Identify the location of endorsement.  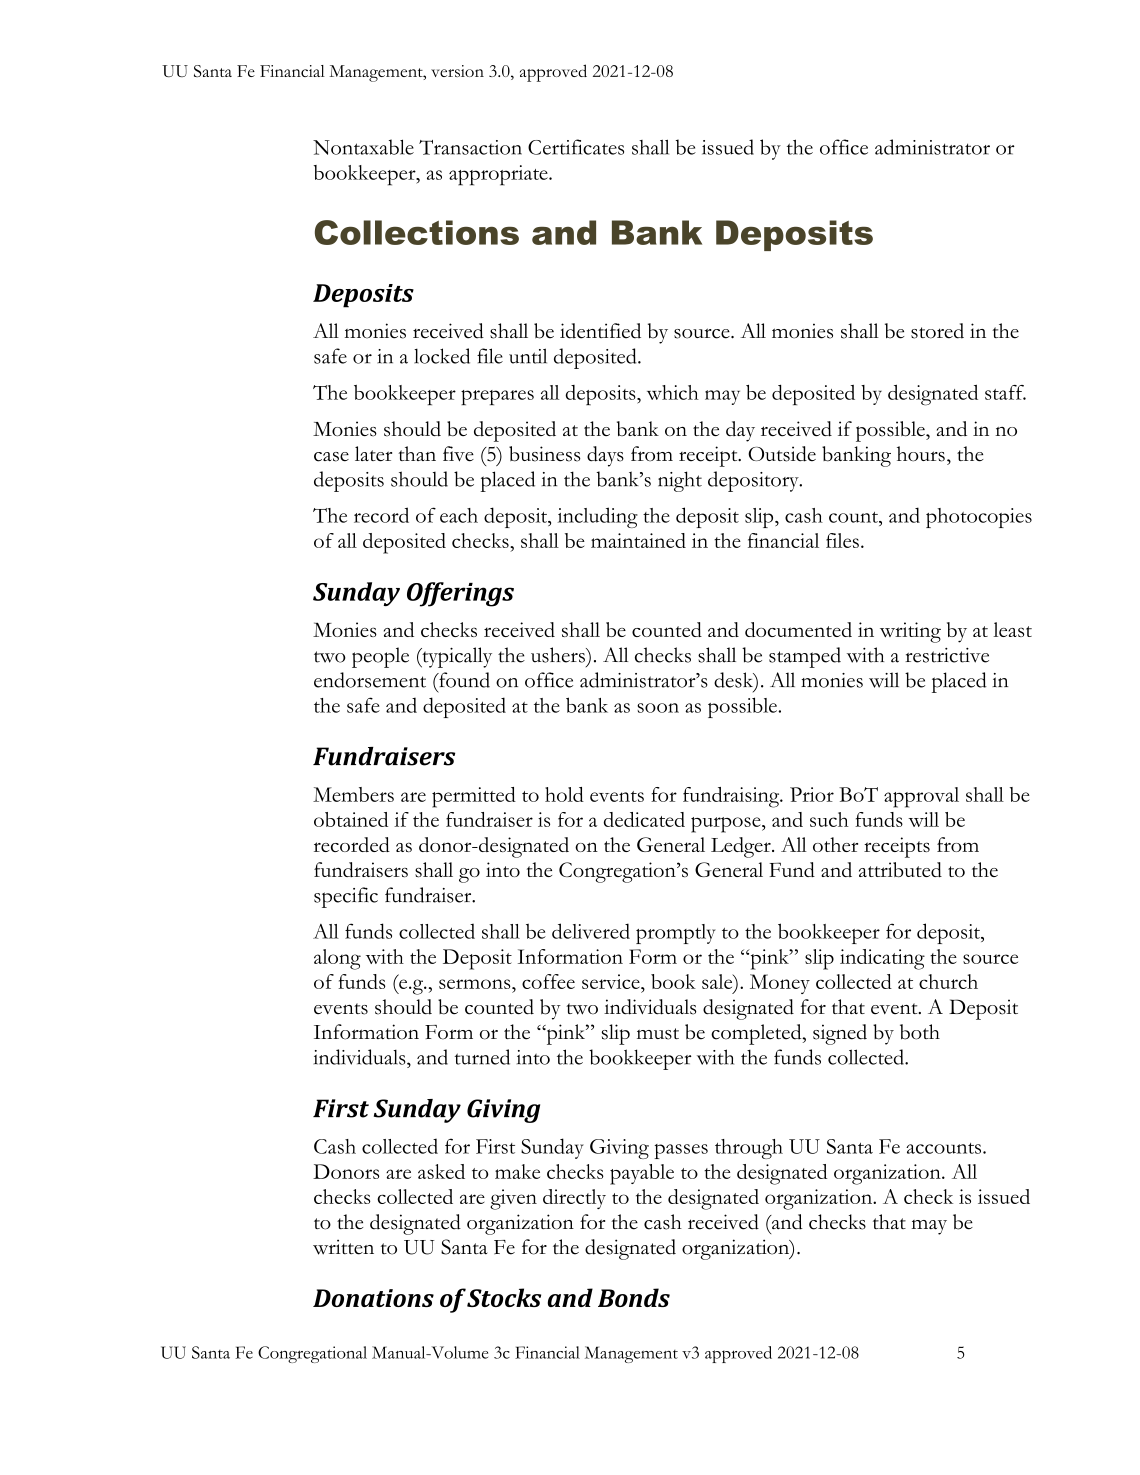
(370, 680).
